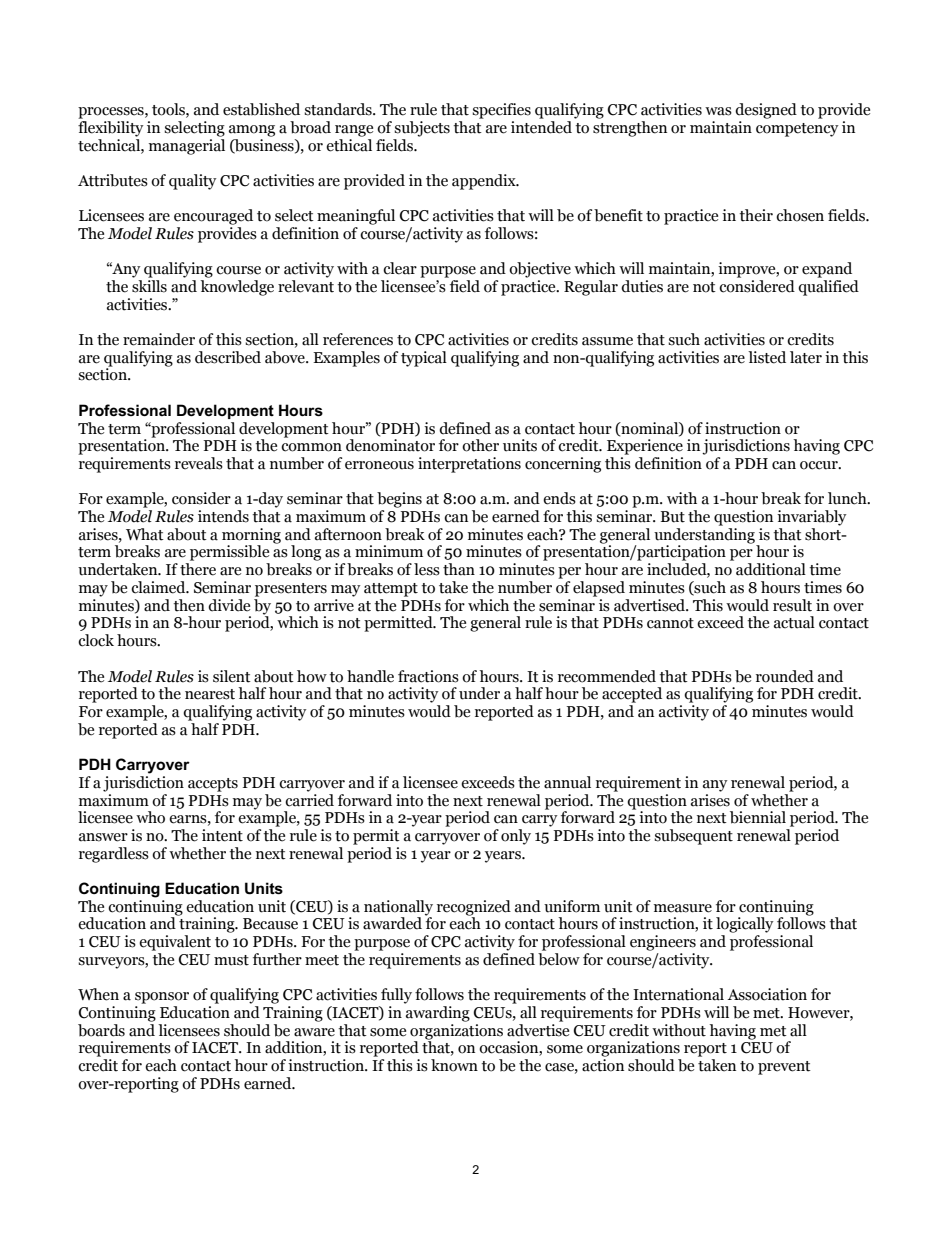  Describe the element at coordinates (162, 998) in the page. I see `sponsor` at that location.
